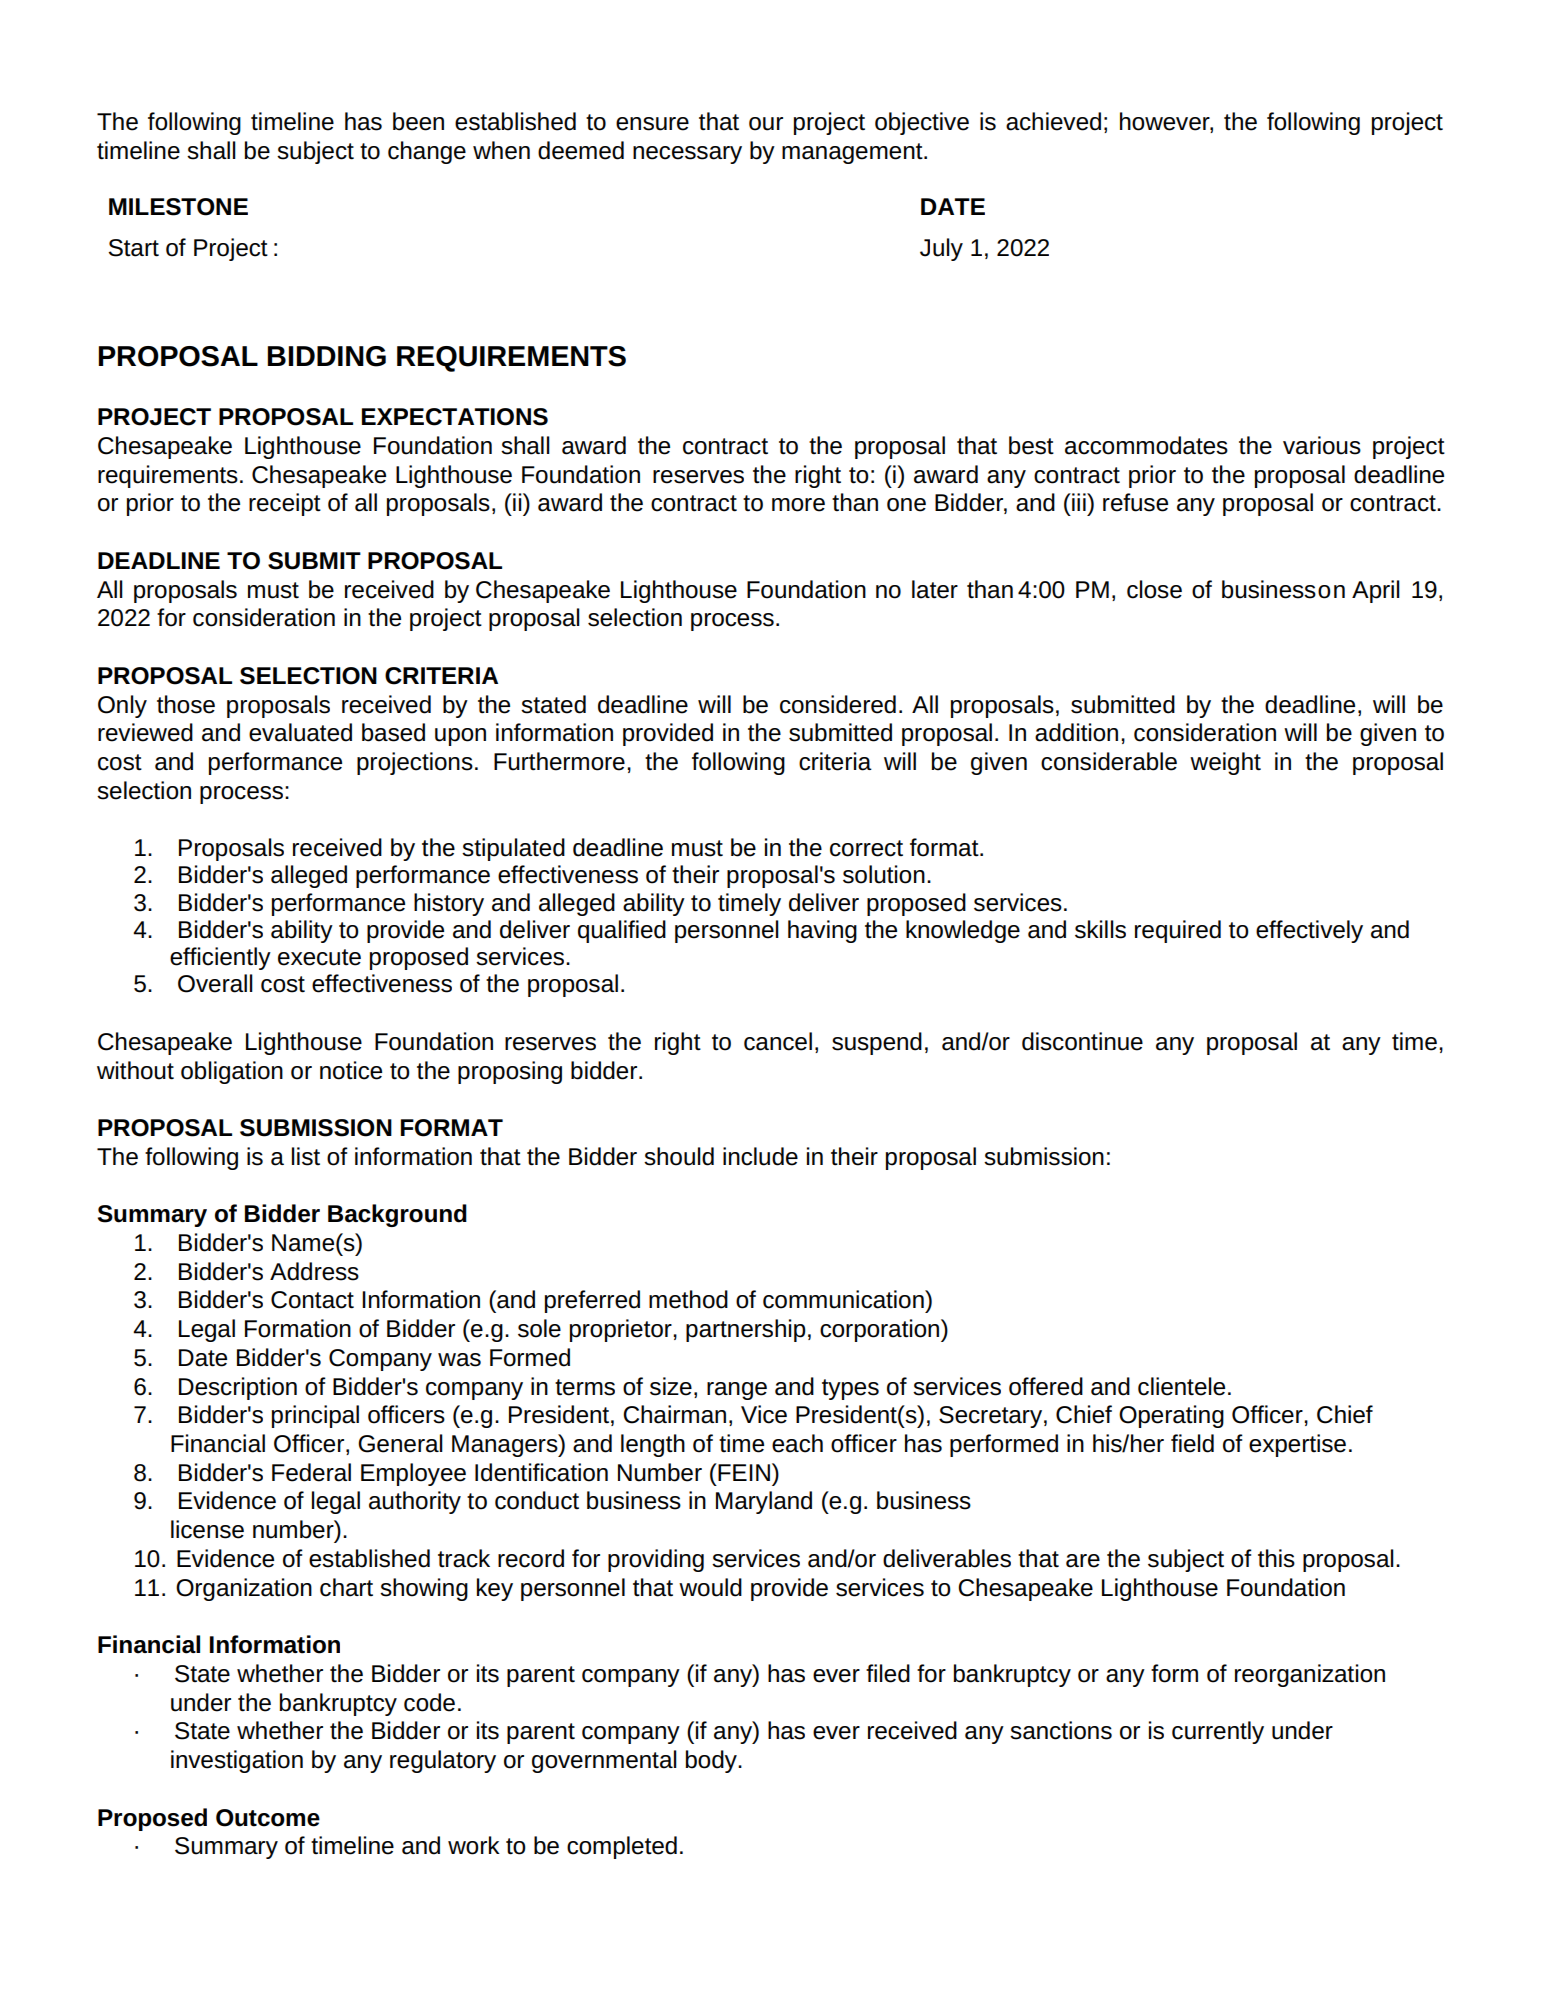 This screenshot has height=1995, width=1542. What do you see at coordinates (838, 704) in the screenshot?
I see `considered` at bounding box center [838, 704].
